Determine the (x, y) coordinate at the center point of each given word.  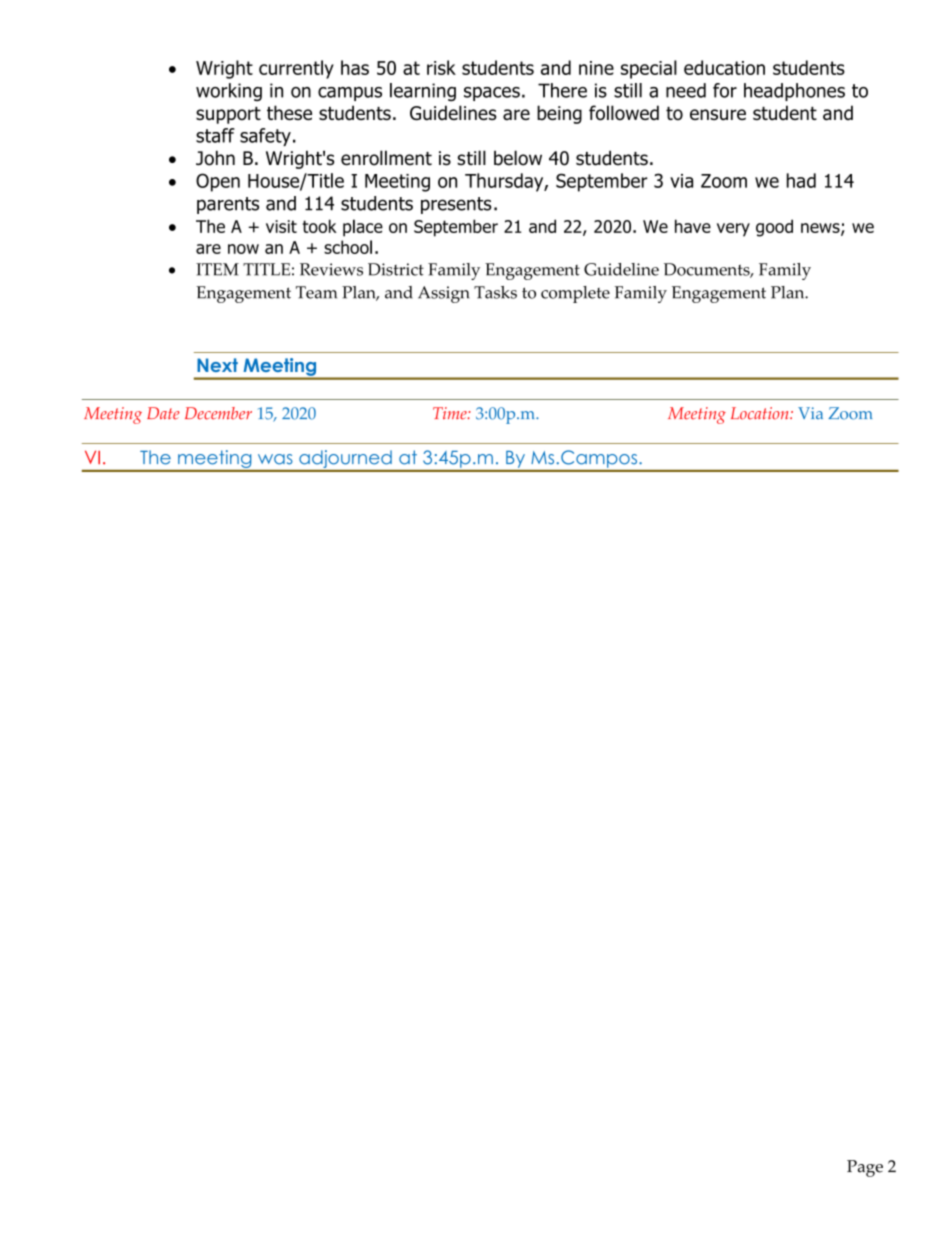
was (275, 459)
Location (761, 413)
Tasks (495, 292)
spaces (492, 94)
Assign (443, 294)
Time (451, 413)
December (218, 413)
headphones (794, 92)
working (229, 92)
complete (575, 294)
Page (865, 1168)
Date (163, 413)
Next (217, 365)
